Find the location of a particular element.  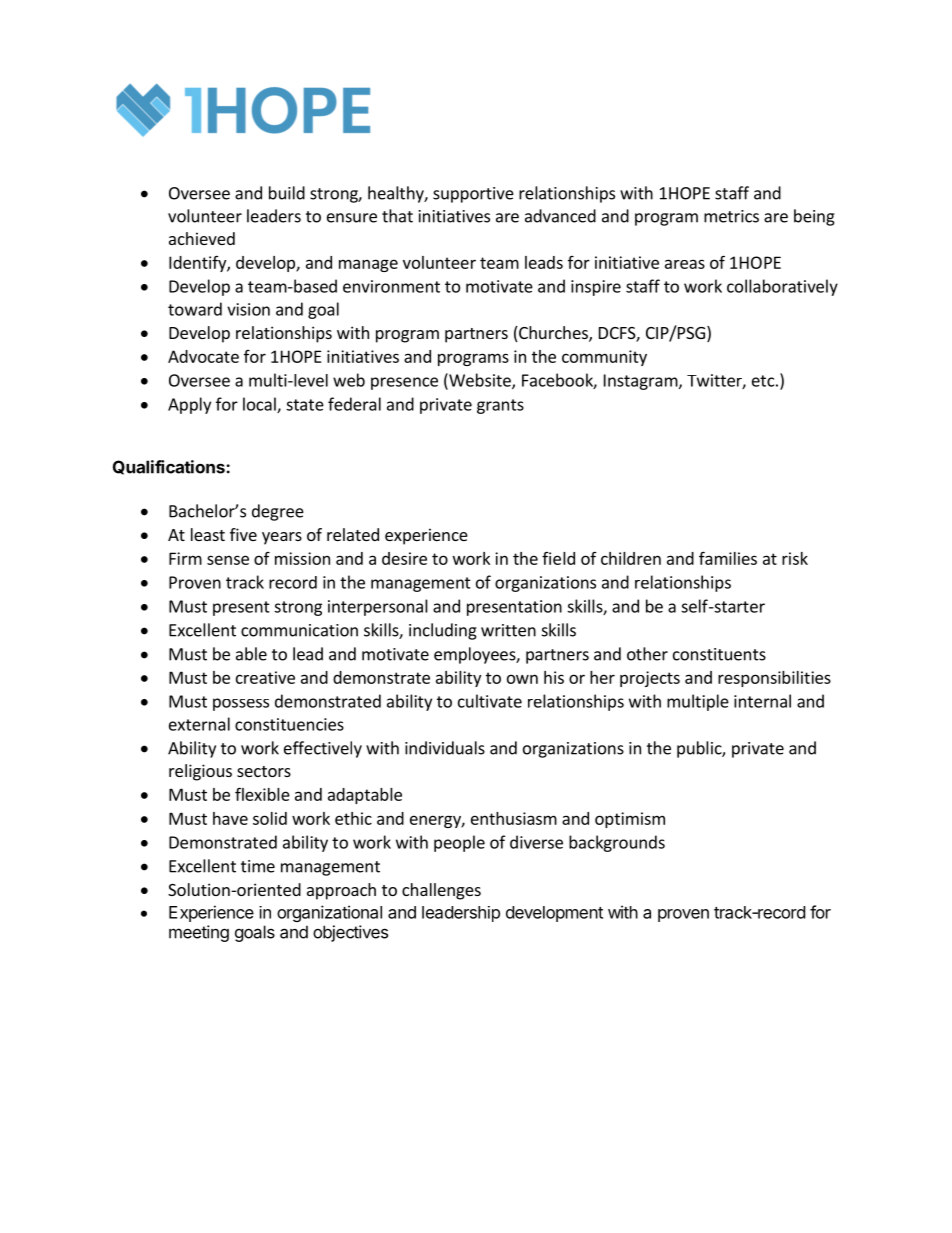

metrics is located at coordinates (731, 216).
